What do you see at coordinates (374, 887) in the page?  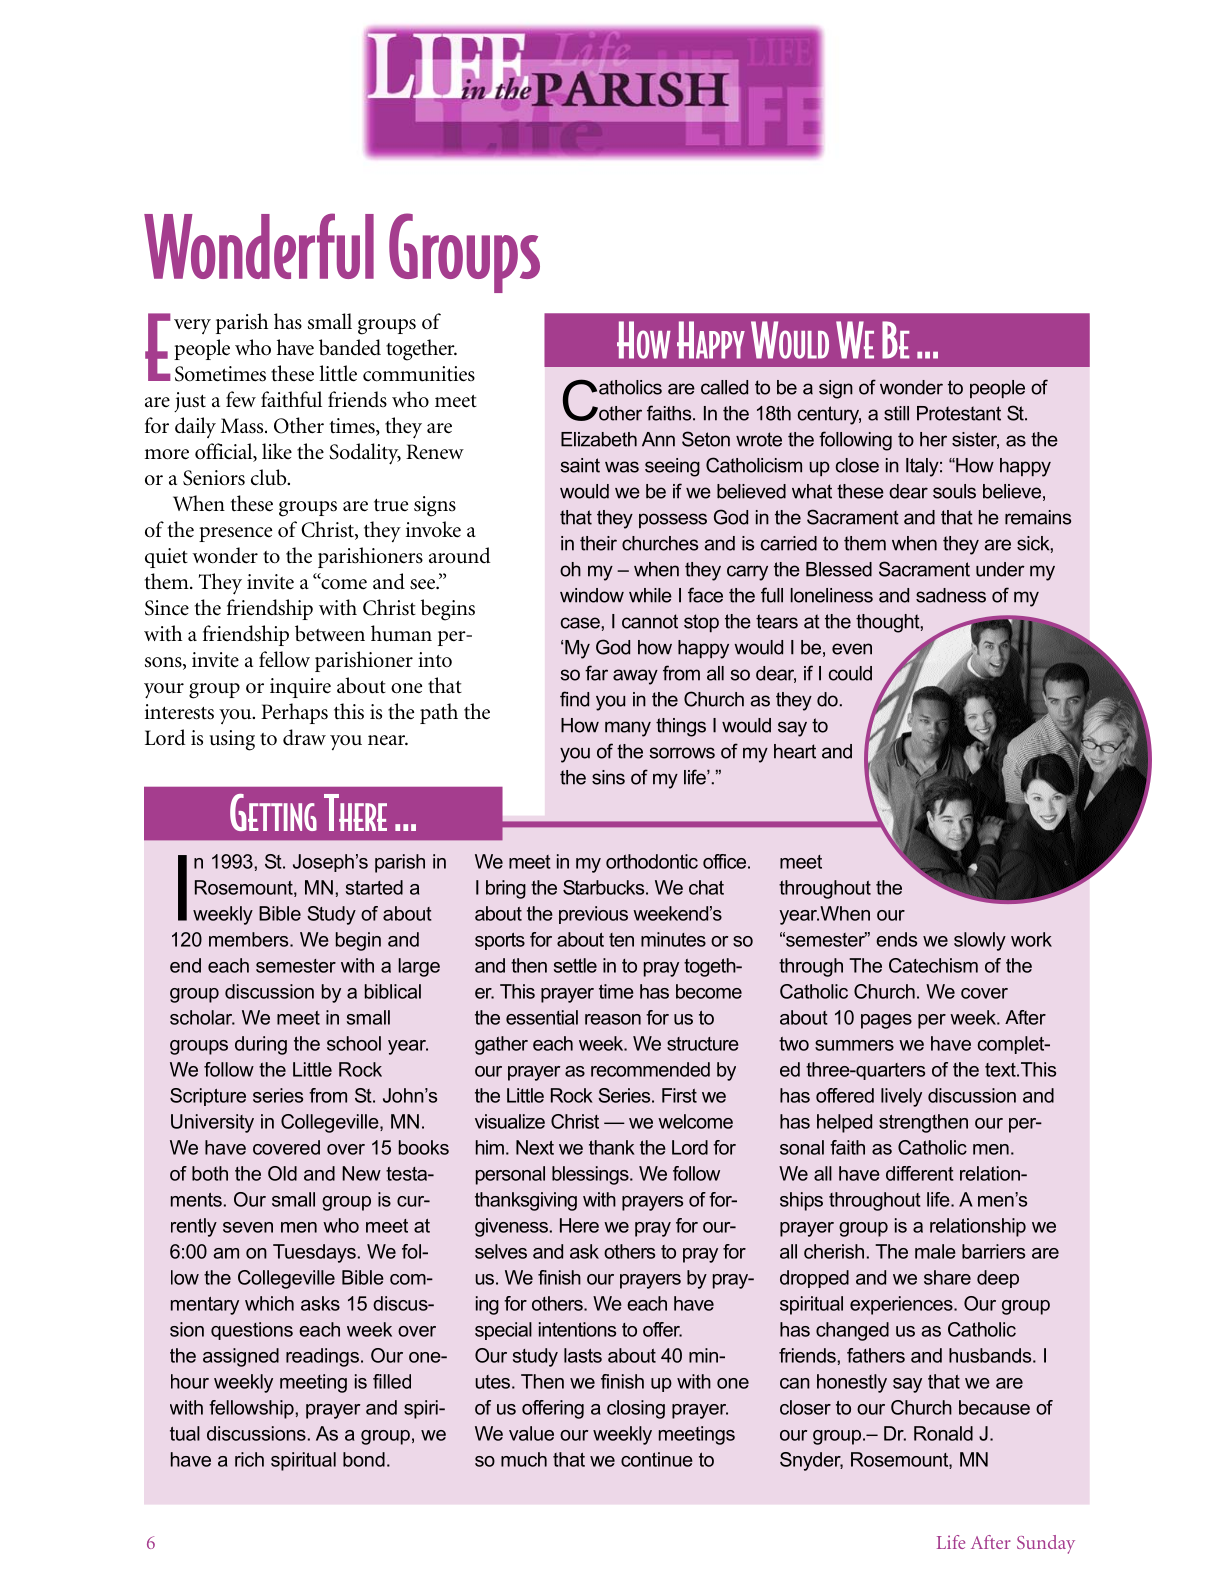 I see `started` at bounding box center [374, 887].
